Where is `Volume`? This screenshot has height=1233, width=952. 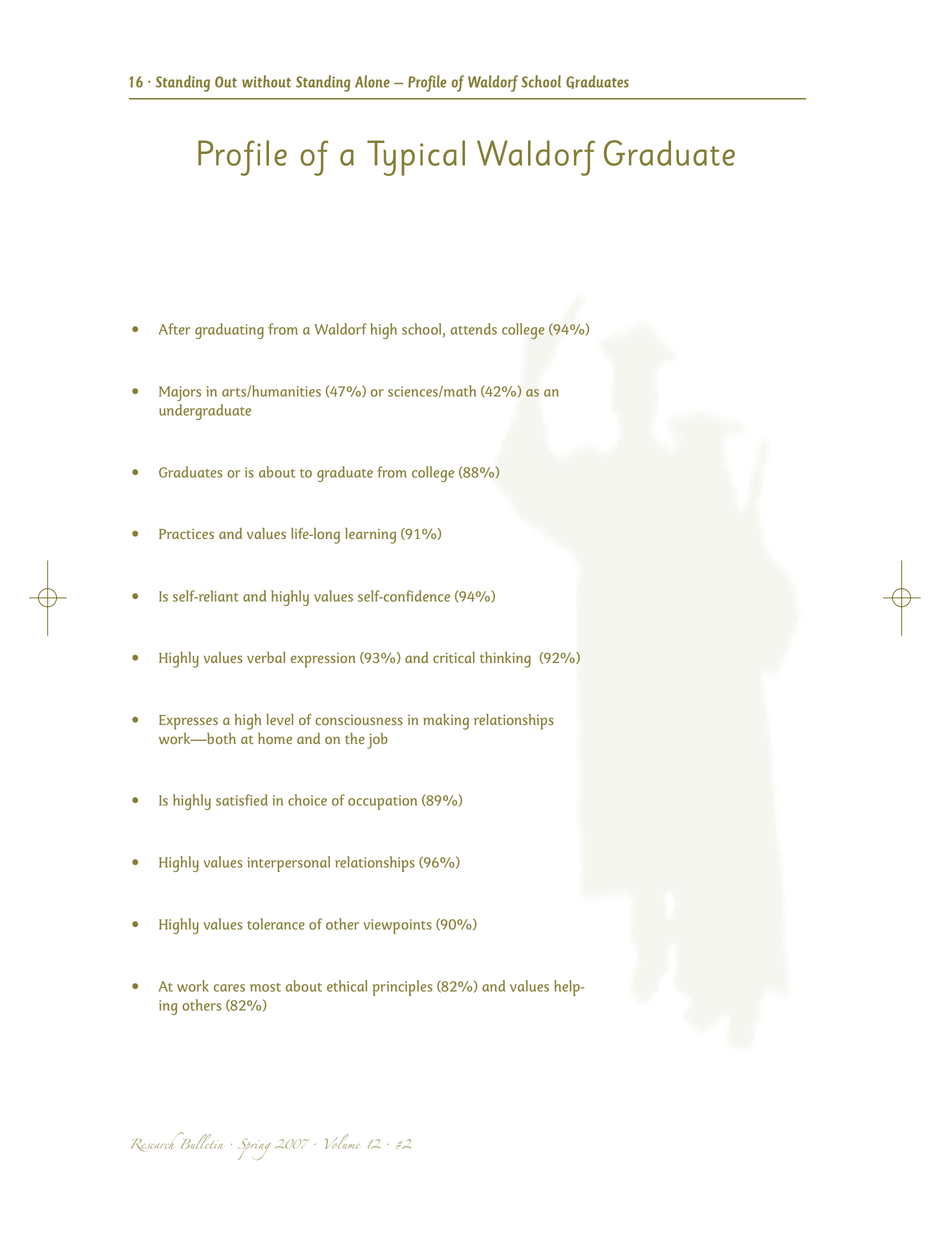
Volume is located at coordinates (342, 1141).
